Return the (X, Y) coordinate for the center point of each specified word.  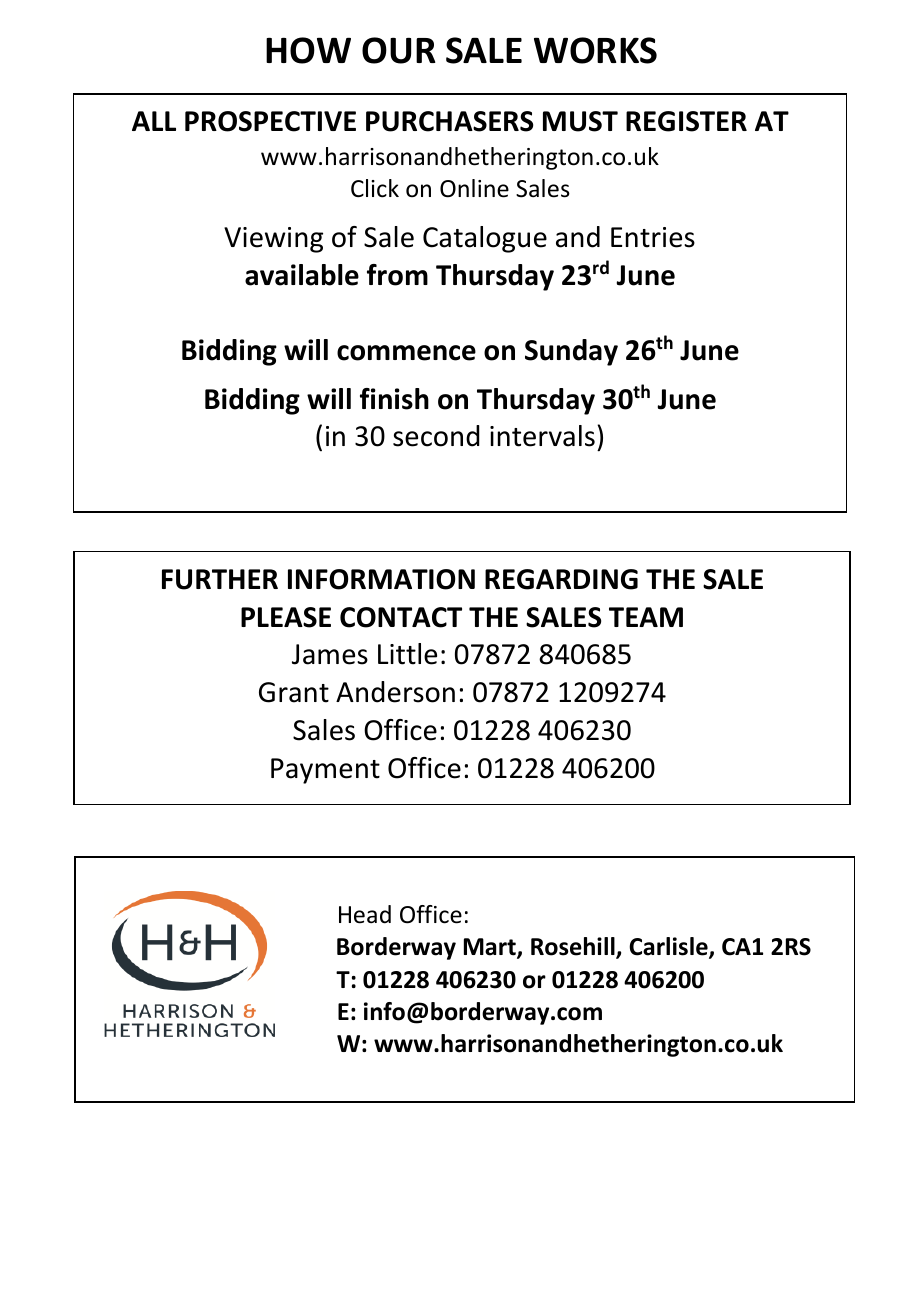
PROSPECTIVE (270, 121)
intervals (542, 436)
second (436, 436)
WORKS (595, 50)
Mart (491, 948)
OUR (399, 50)
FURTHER (220, 579)
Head (365, 914)
